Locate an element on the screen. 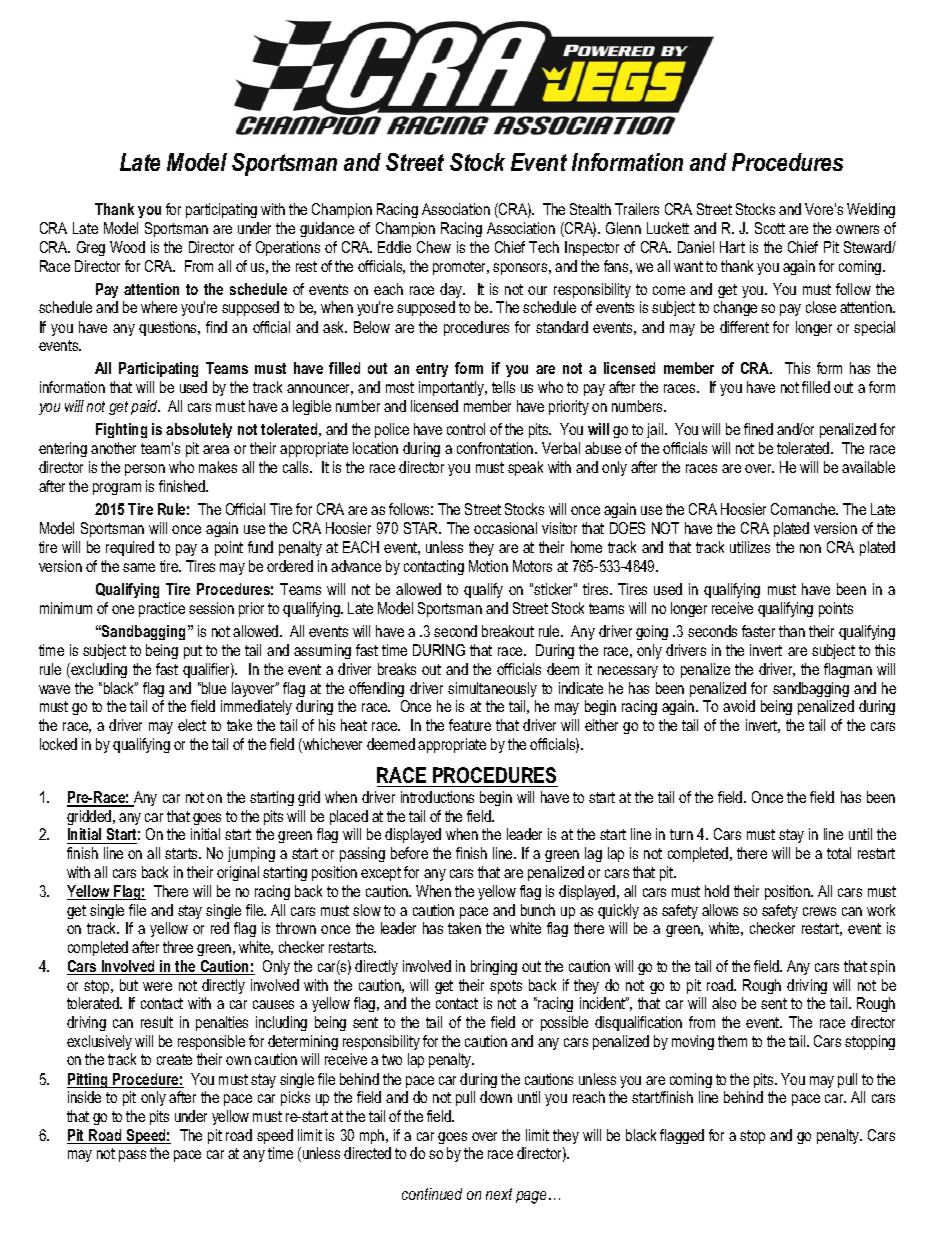 The height and width of the screenshot is (1233, 952). them is located at coordinates (732, 1041).
